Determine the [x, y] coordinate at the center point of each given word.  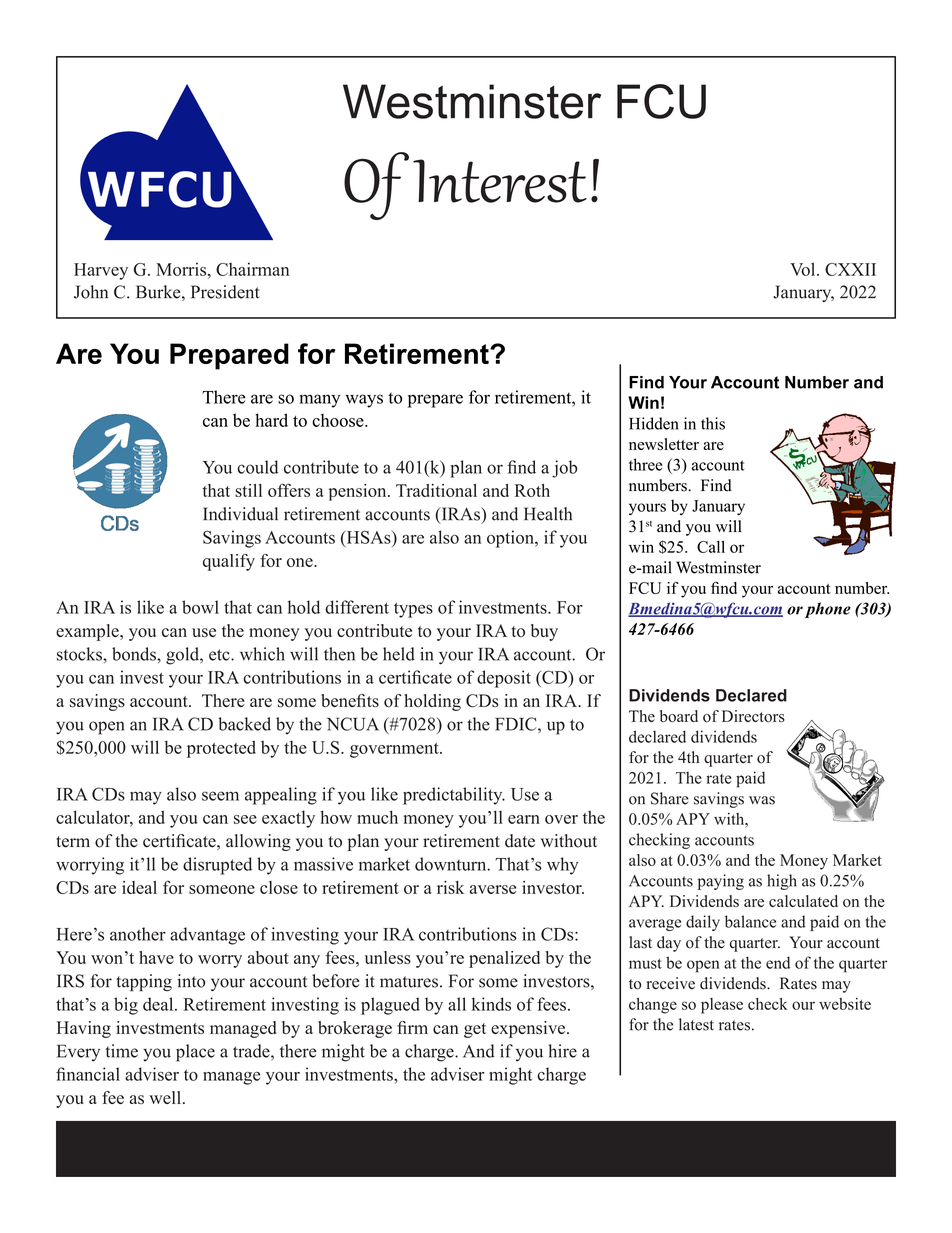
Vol [804, 269]
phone [828, 610]
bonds [135, 654]
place [195, 1053]
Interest [500, 181]
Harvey [101, 271]
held [399, 654]
